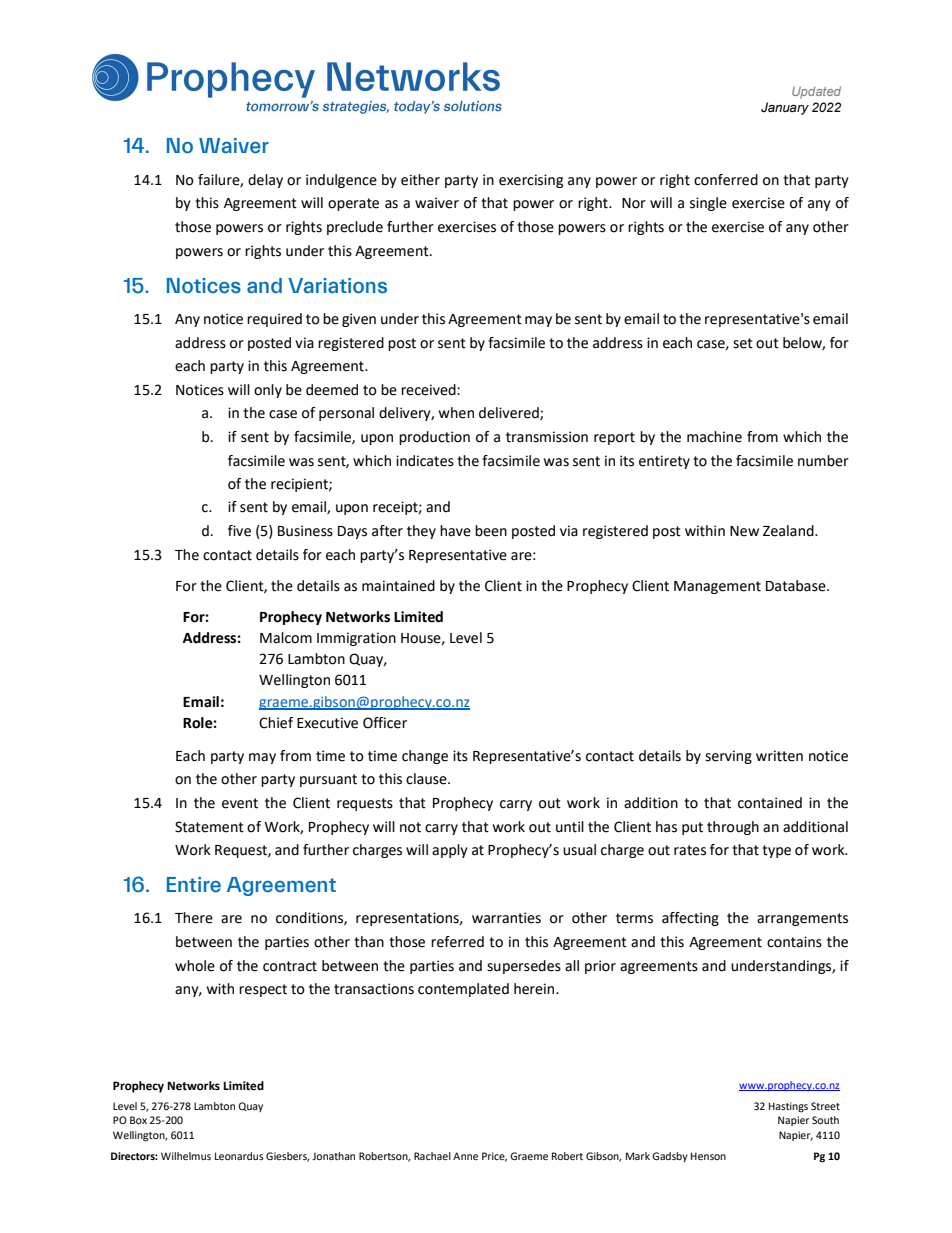  What do you see at coordinates (776, 851) in the page?
I see `type` at bounding box center [776, 851].
